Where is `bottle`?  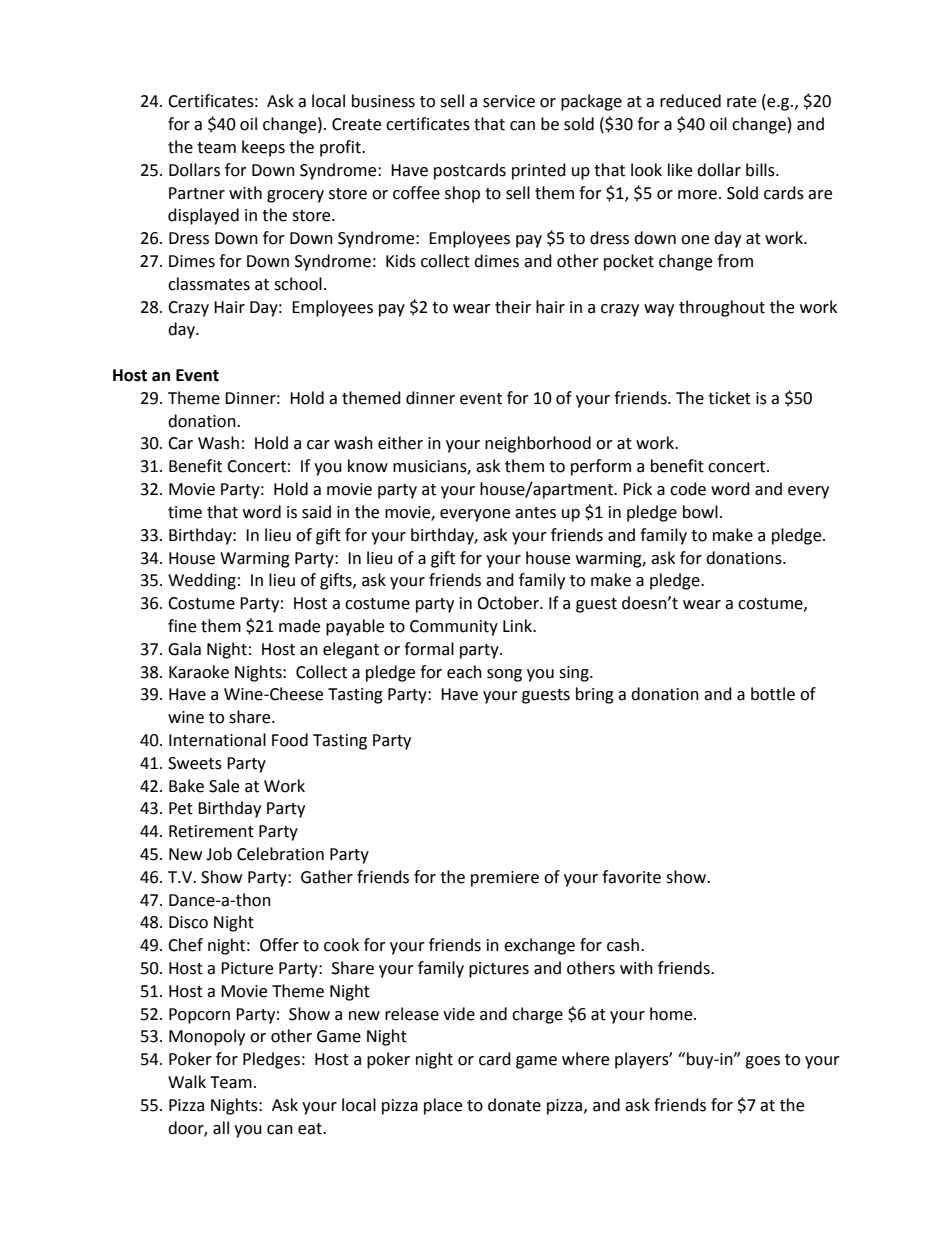
bottle is located at coordinates (773, 694).
